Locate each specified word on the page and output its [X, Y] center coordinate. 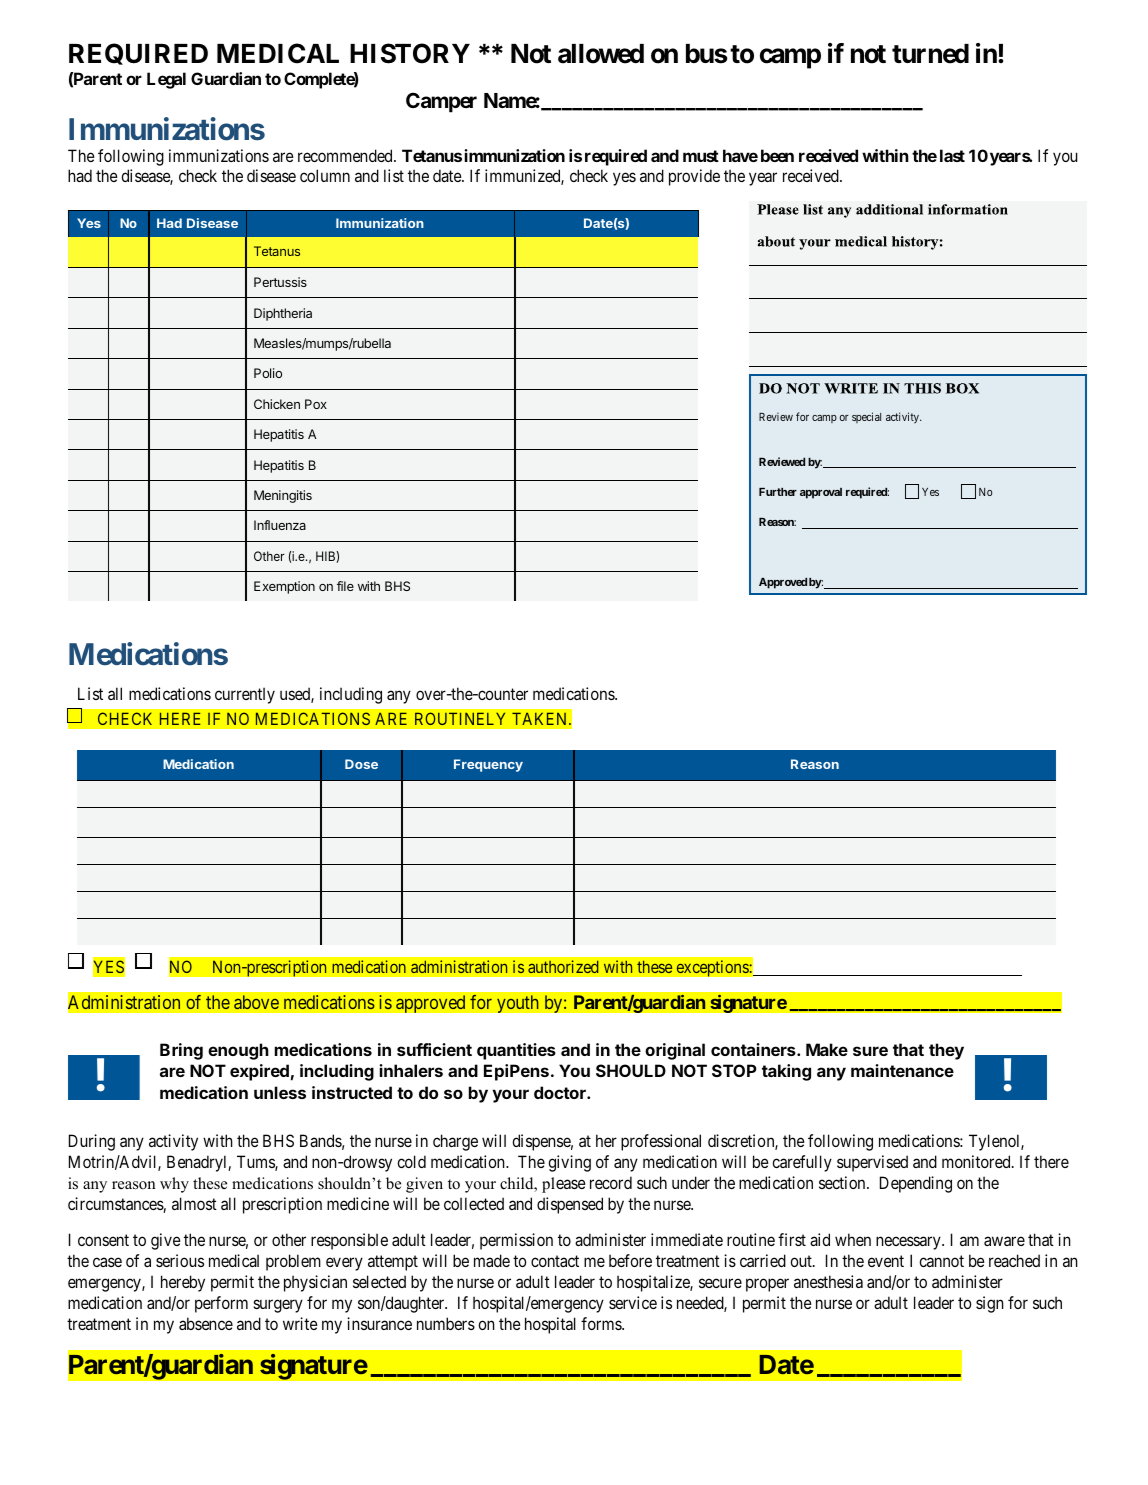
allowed [601, 54]
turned [930, 54]
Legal [166, 80]
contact [555, 1261]
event [886, 1261]
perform [221, 1304]
